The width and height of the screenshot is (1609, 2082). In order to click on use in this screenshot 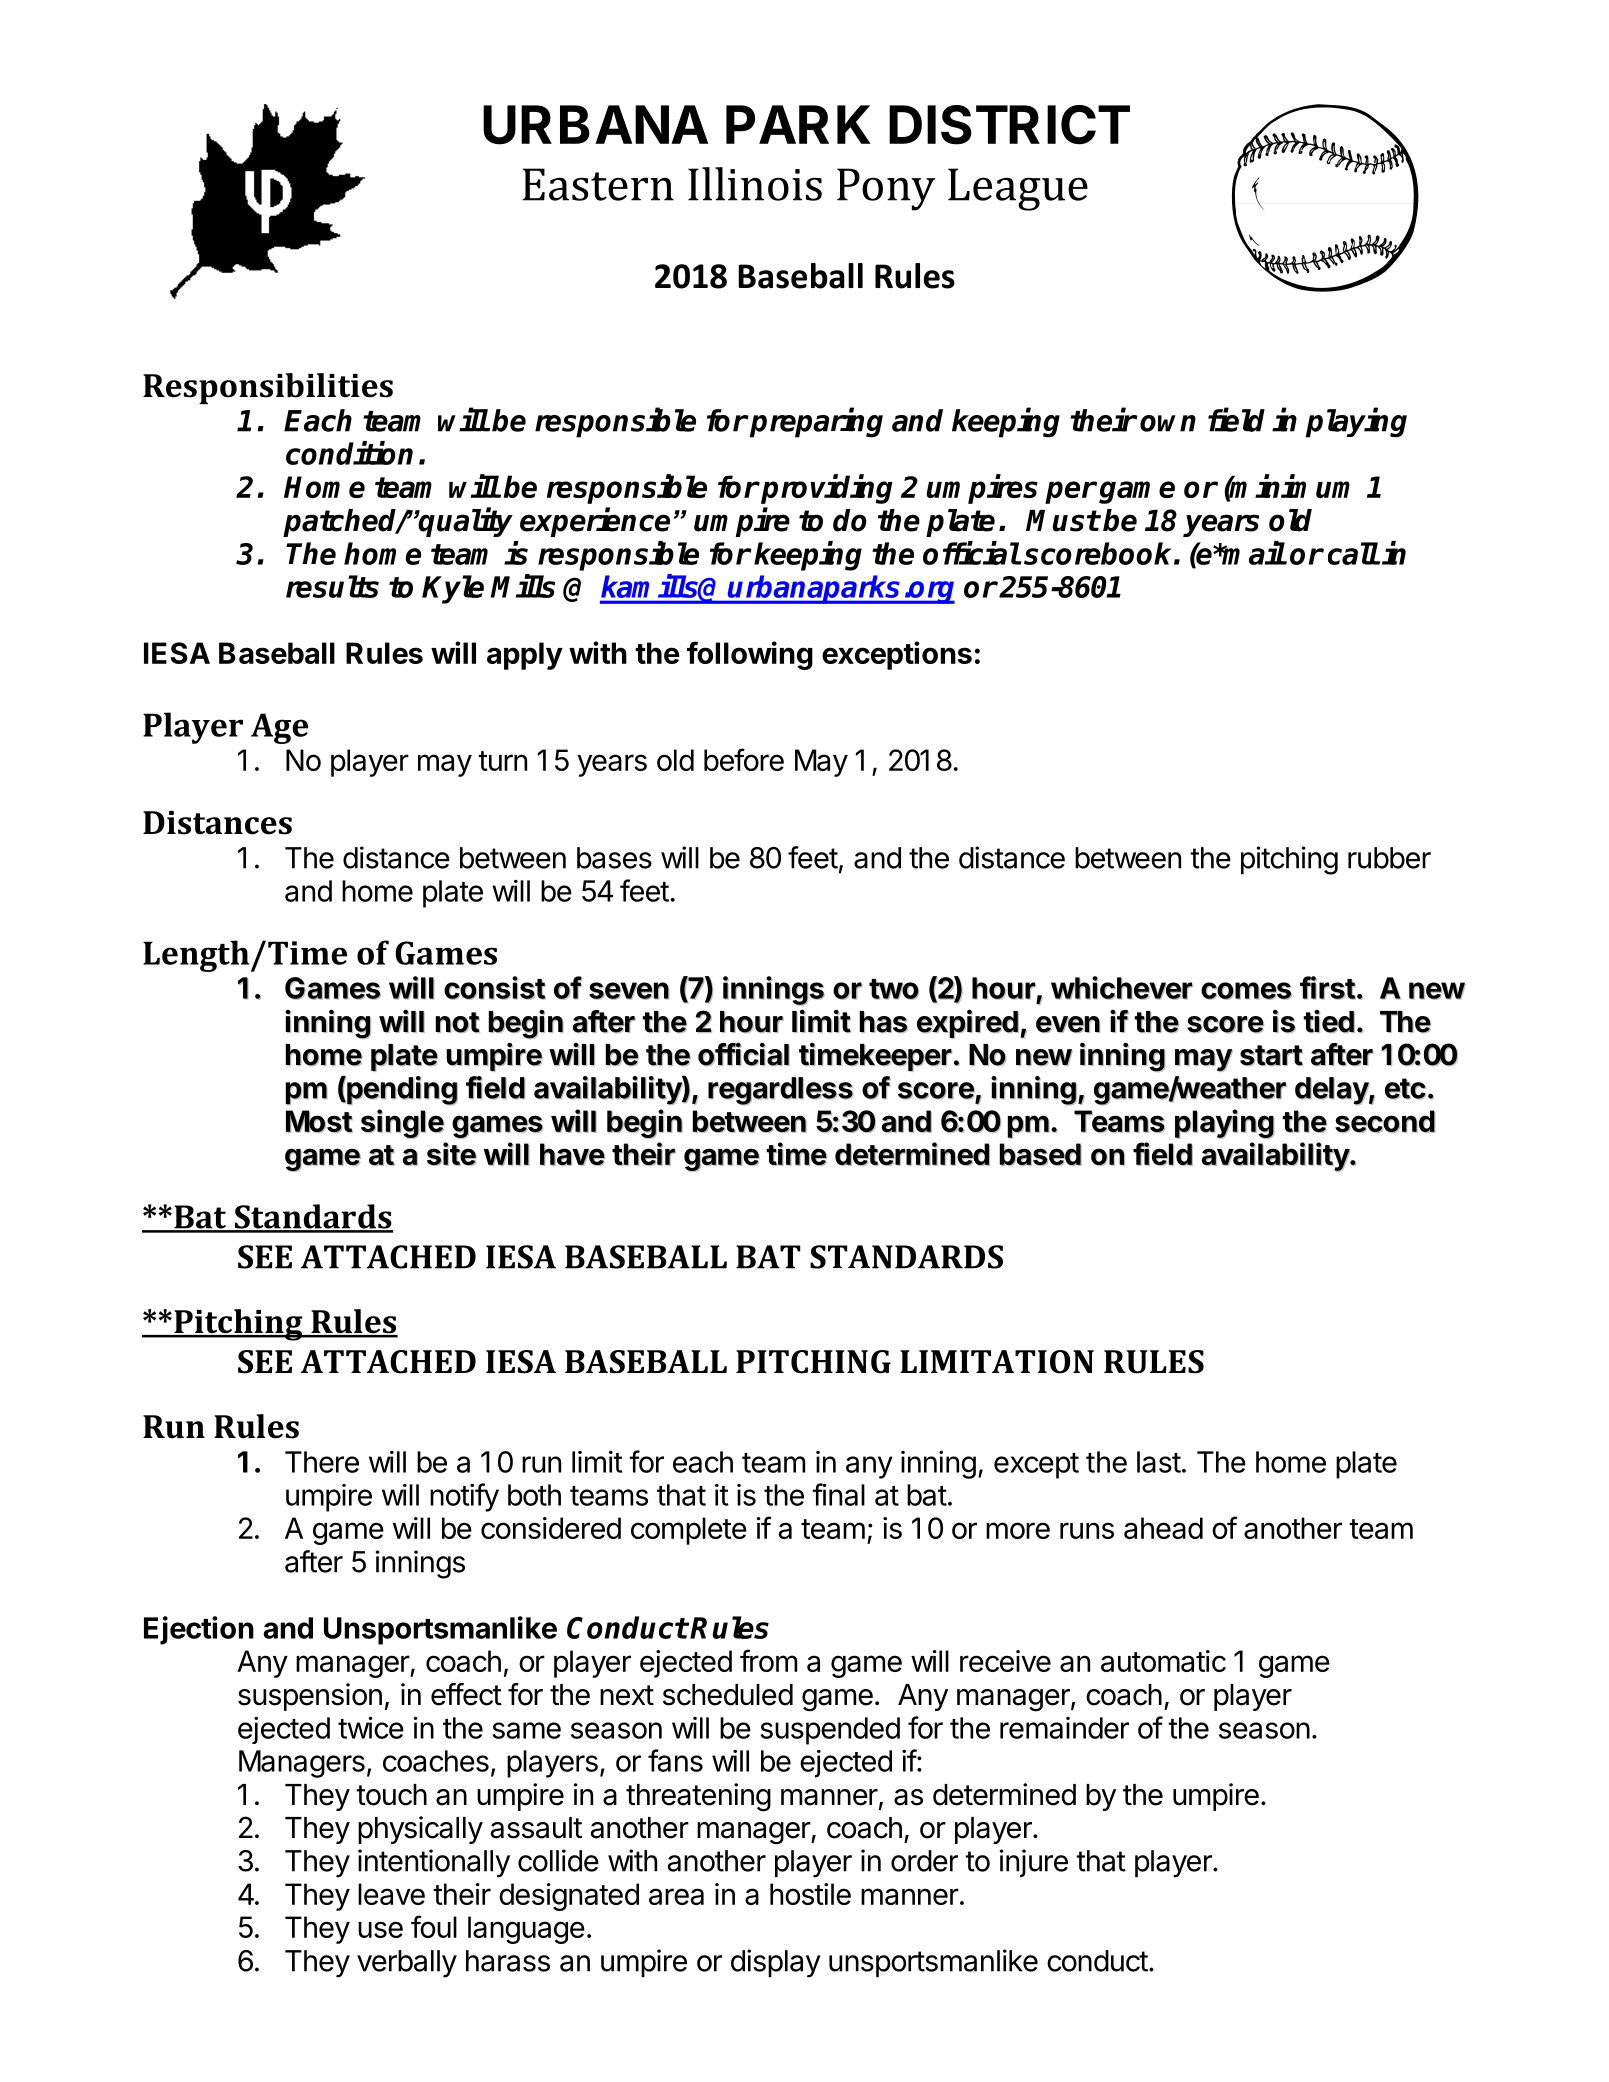, I will do `click(380, 1929)`.
